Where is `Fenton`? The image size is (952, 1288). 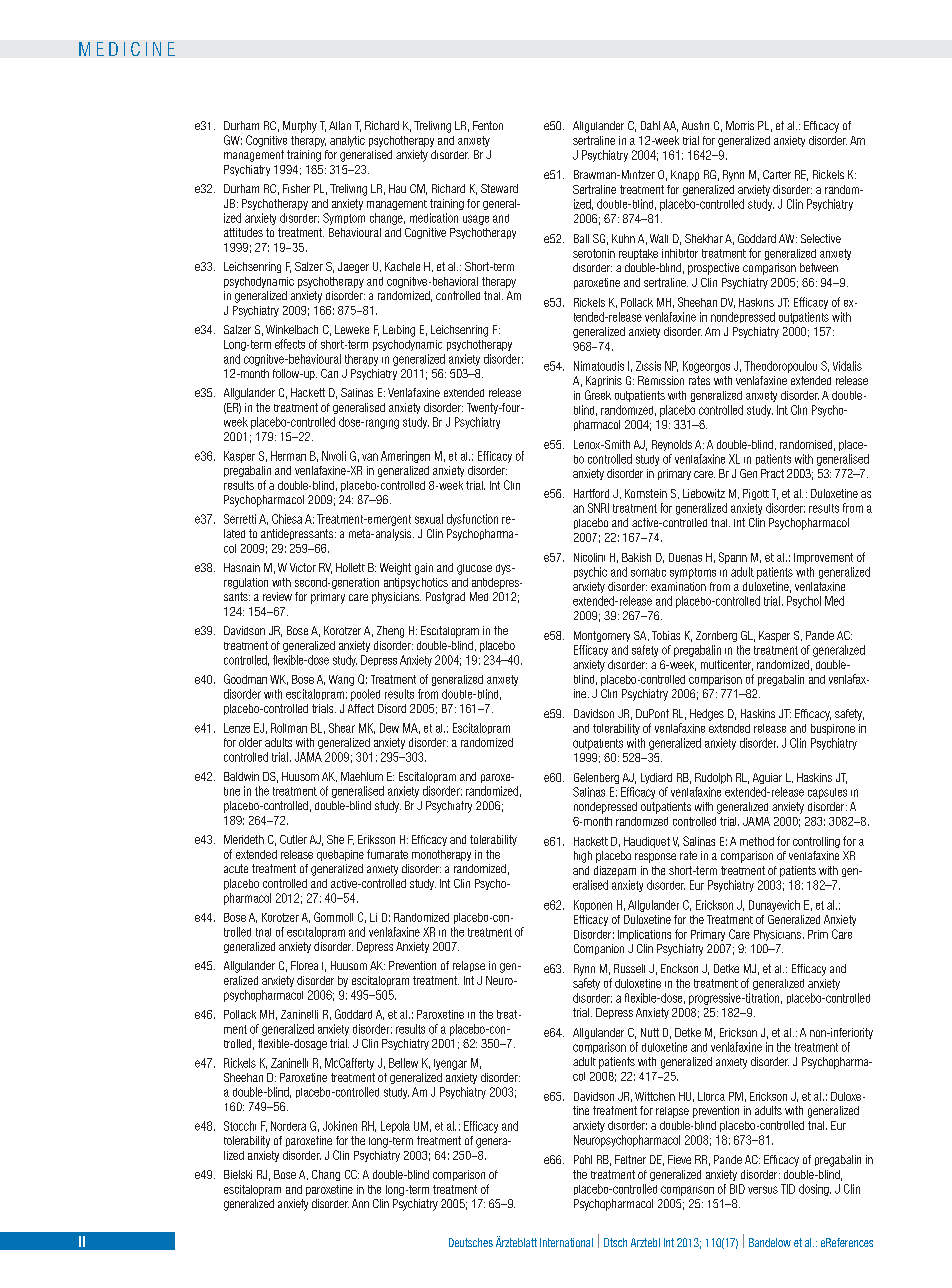
Fenton is located at coordinates (488, 125).
